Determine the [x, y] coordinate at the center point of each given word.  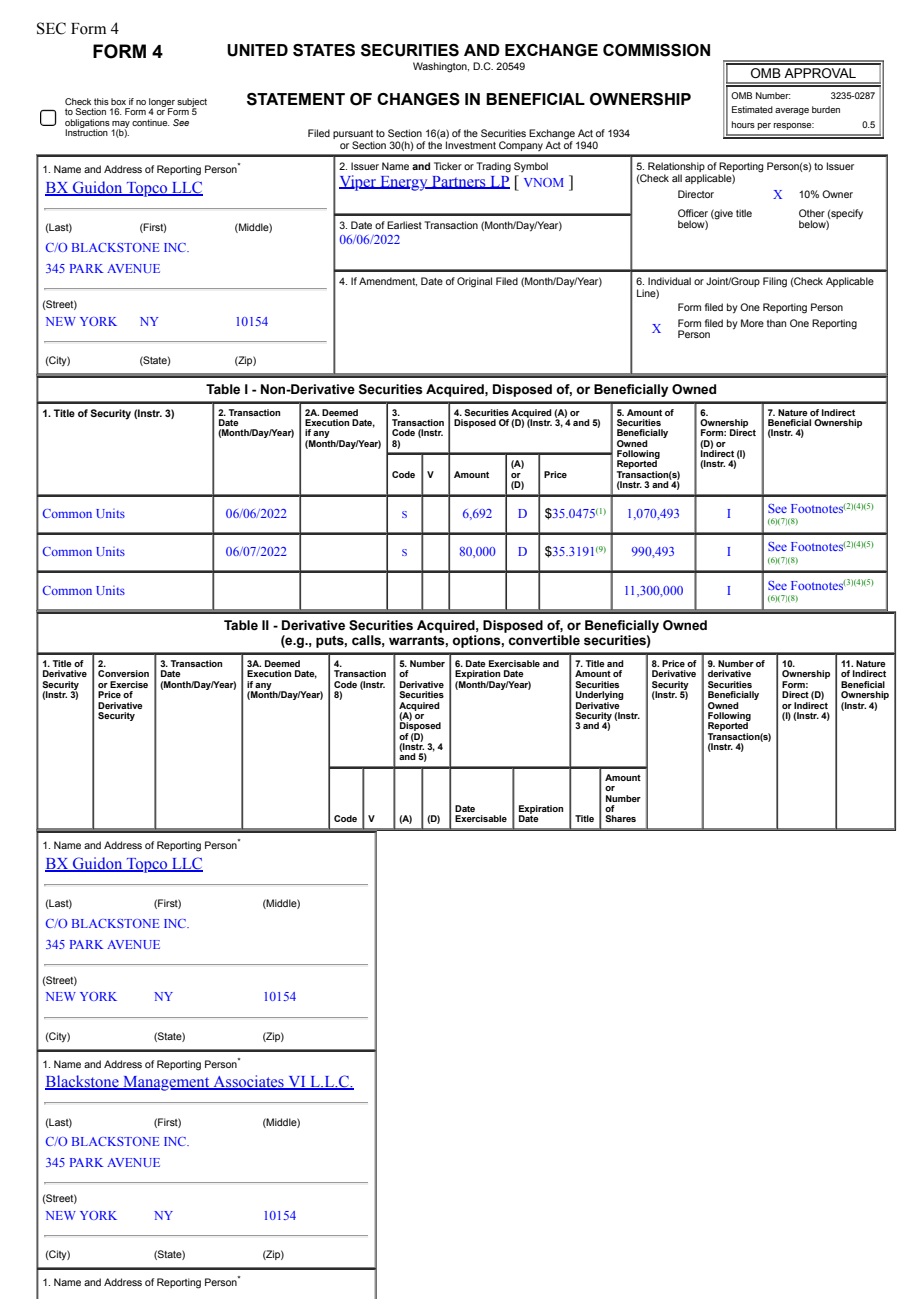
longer [162, 103]
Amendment [388, 281]
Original [474, 282]
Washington [441, 67]
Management [166, 1083]
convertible [544, 640]
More [752, 323]
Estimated [752, 109]
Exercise [129, 684]
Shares [620, 818]
